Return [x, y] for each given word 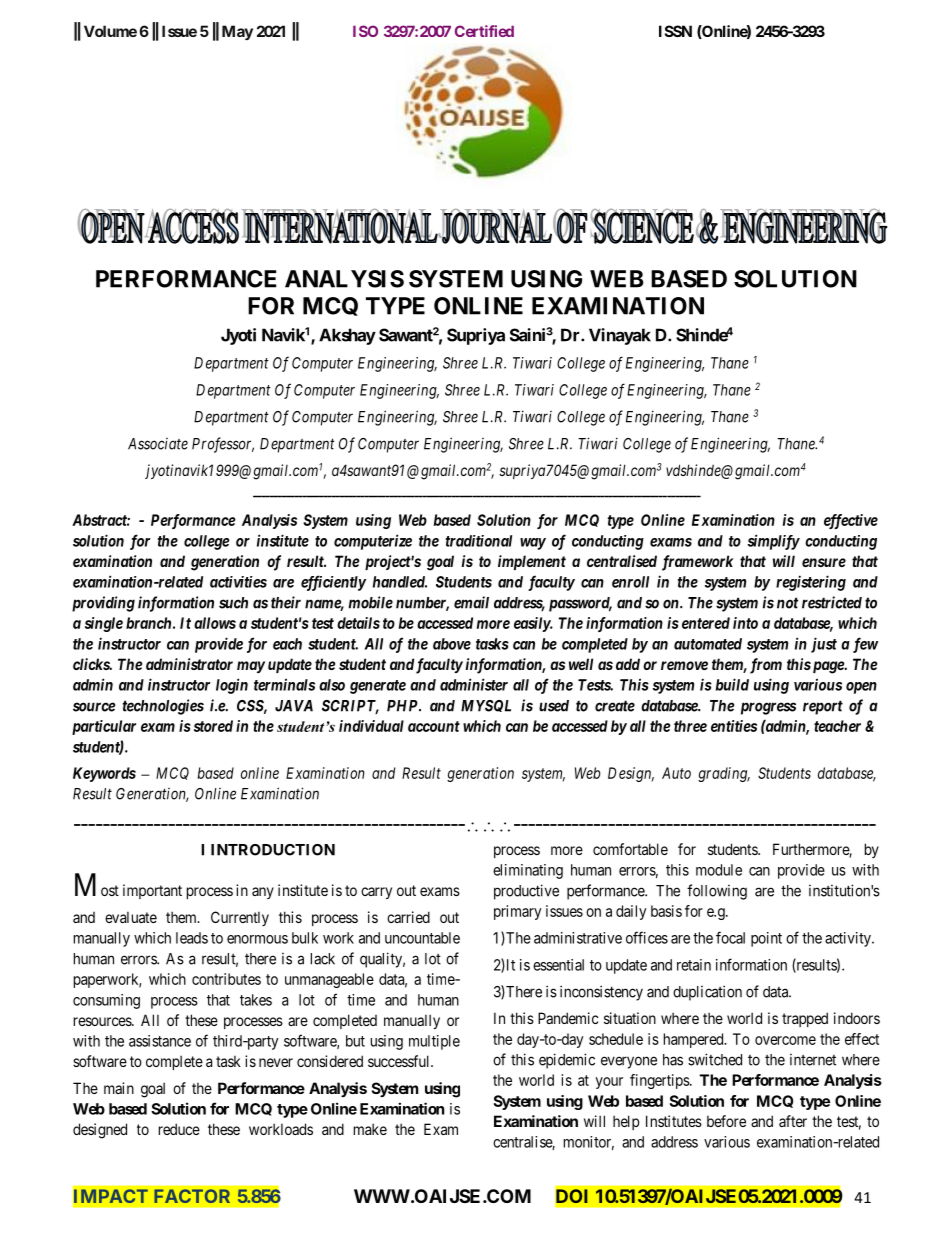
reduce [179, 1129]
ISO [365, 31]
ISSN [675, 31]
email [471, 602]
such [233, 603]
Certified [484, 31]
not [787, 603]
